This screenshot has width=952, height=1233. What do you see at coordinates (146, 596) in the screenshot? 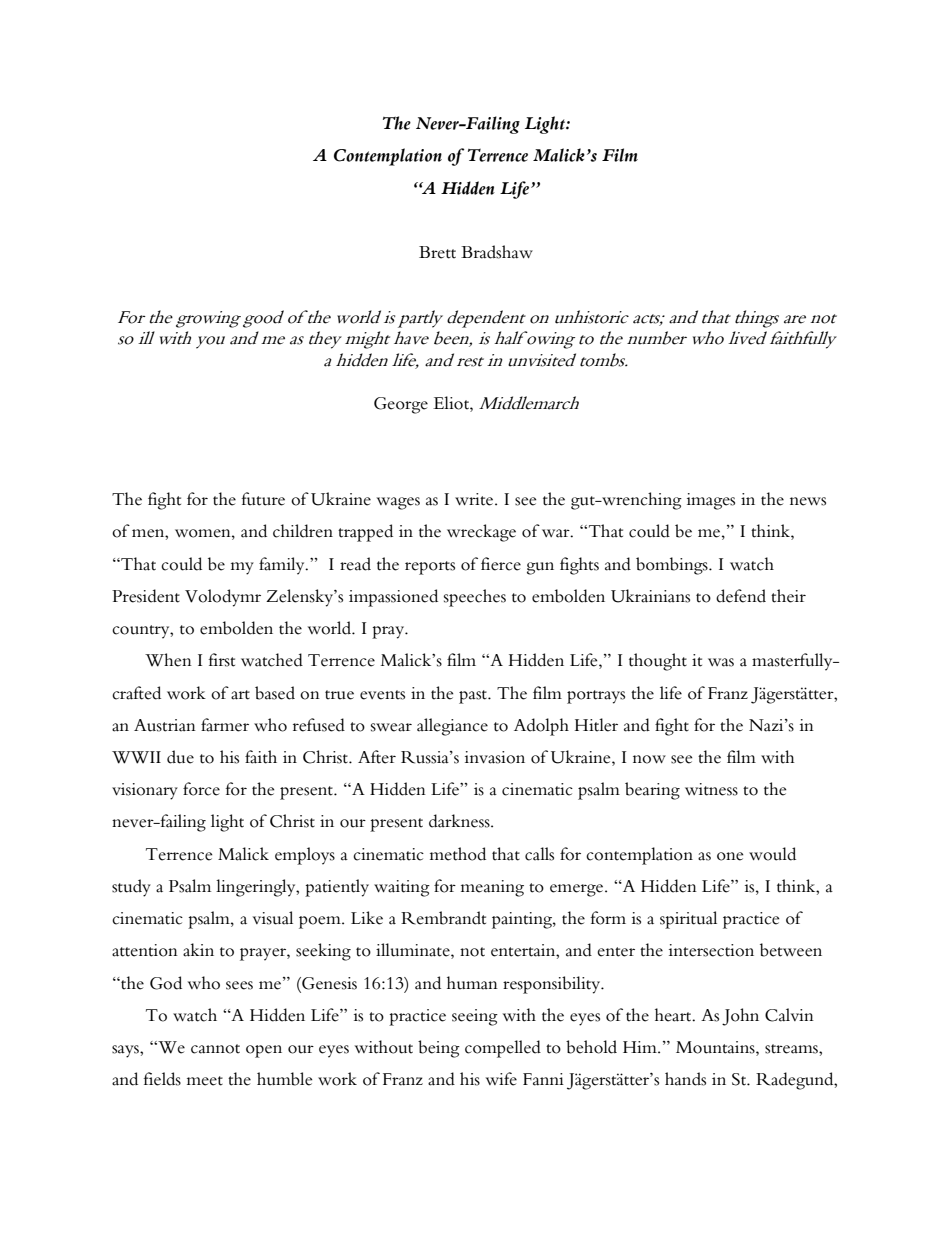
I see `President` at bounding box center [146, 596].
